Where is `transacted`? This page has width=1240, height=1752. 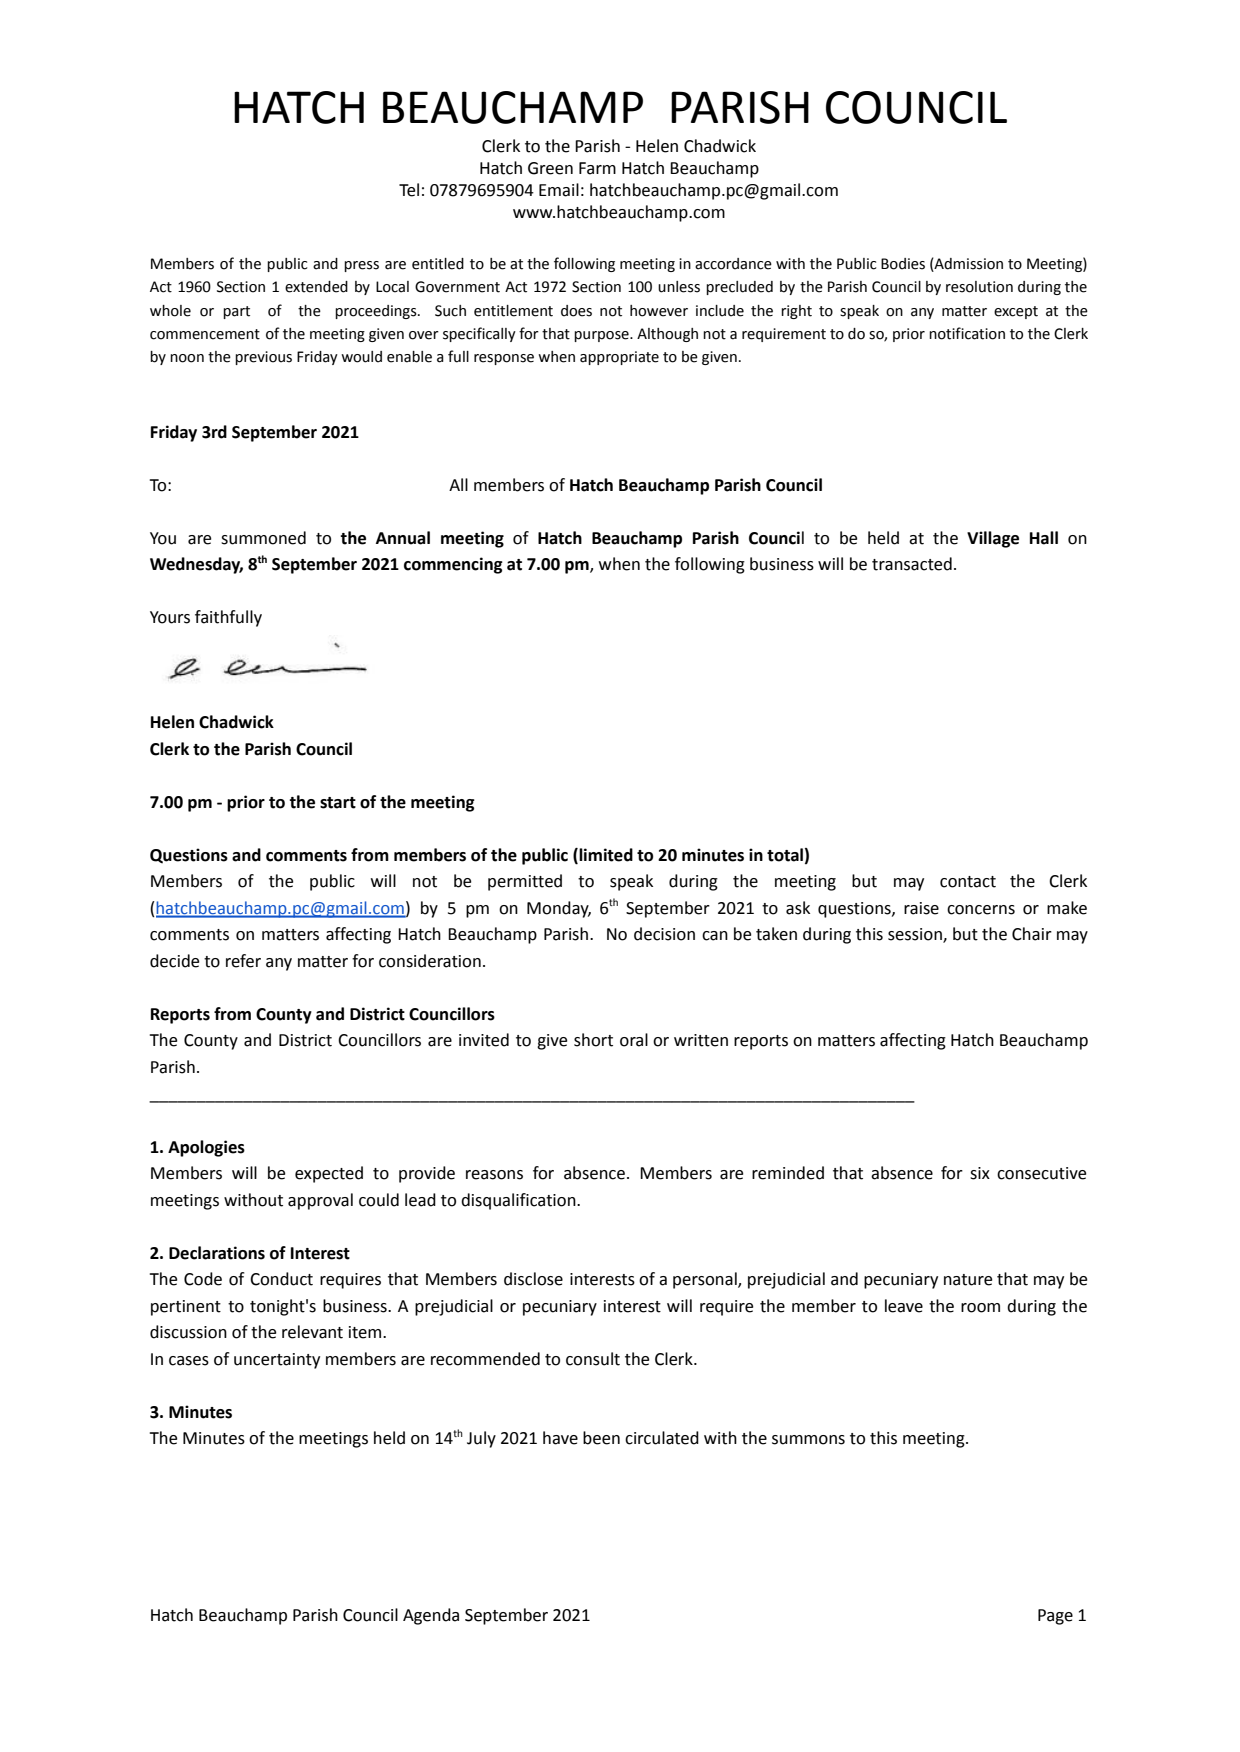
transacted is located at coordinates (912, 564).
